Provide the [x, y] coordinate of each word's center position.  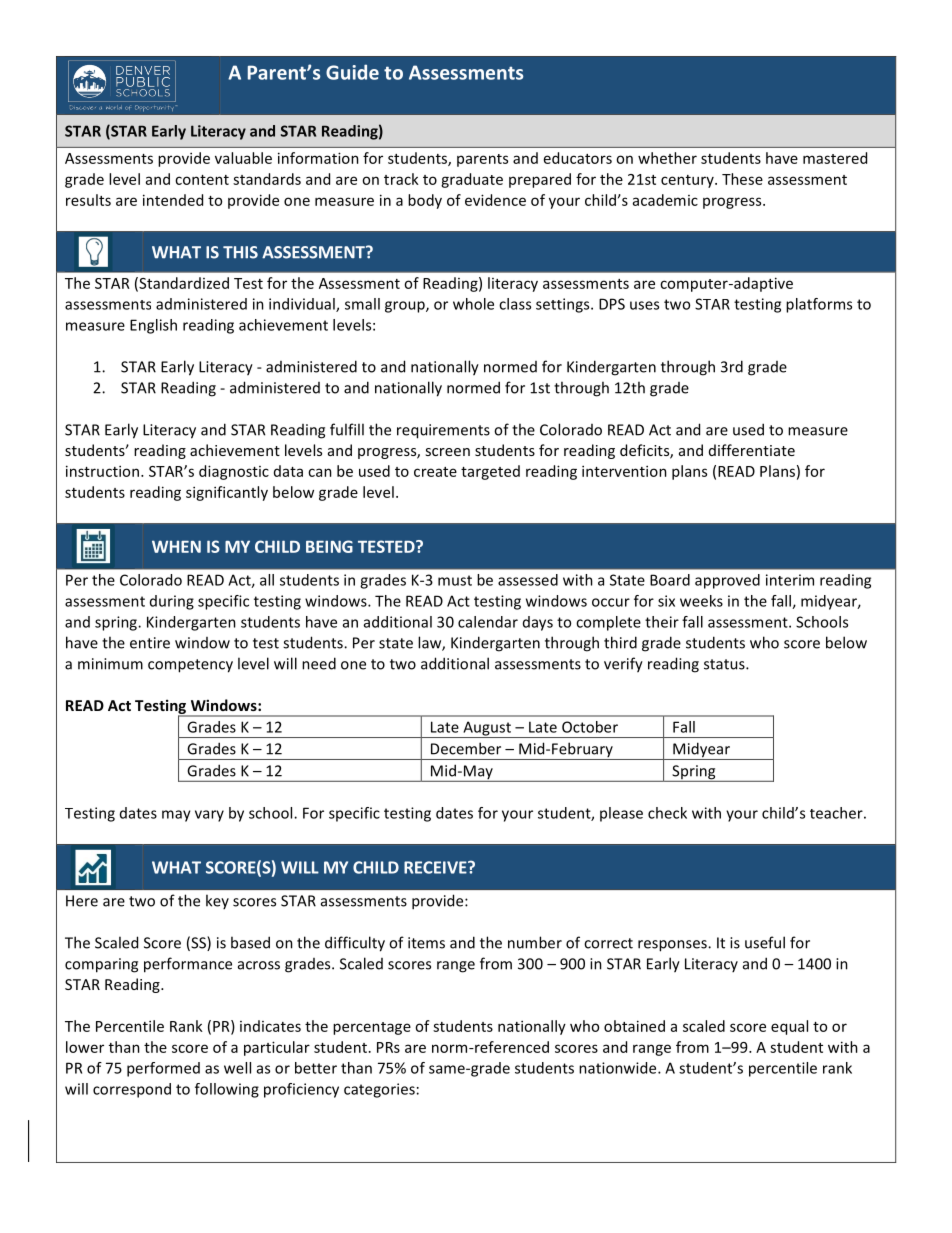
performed [163, 1069]
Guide [352, 72]
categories [379, 1090]
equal [789, 1027]
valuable [243, 158]
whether [667, 158]
